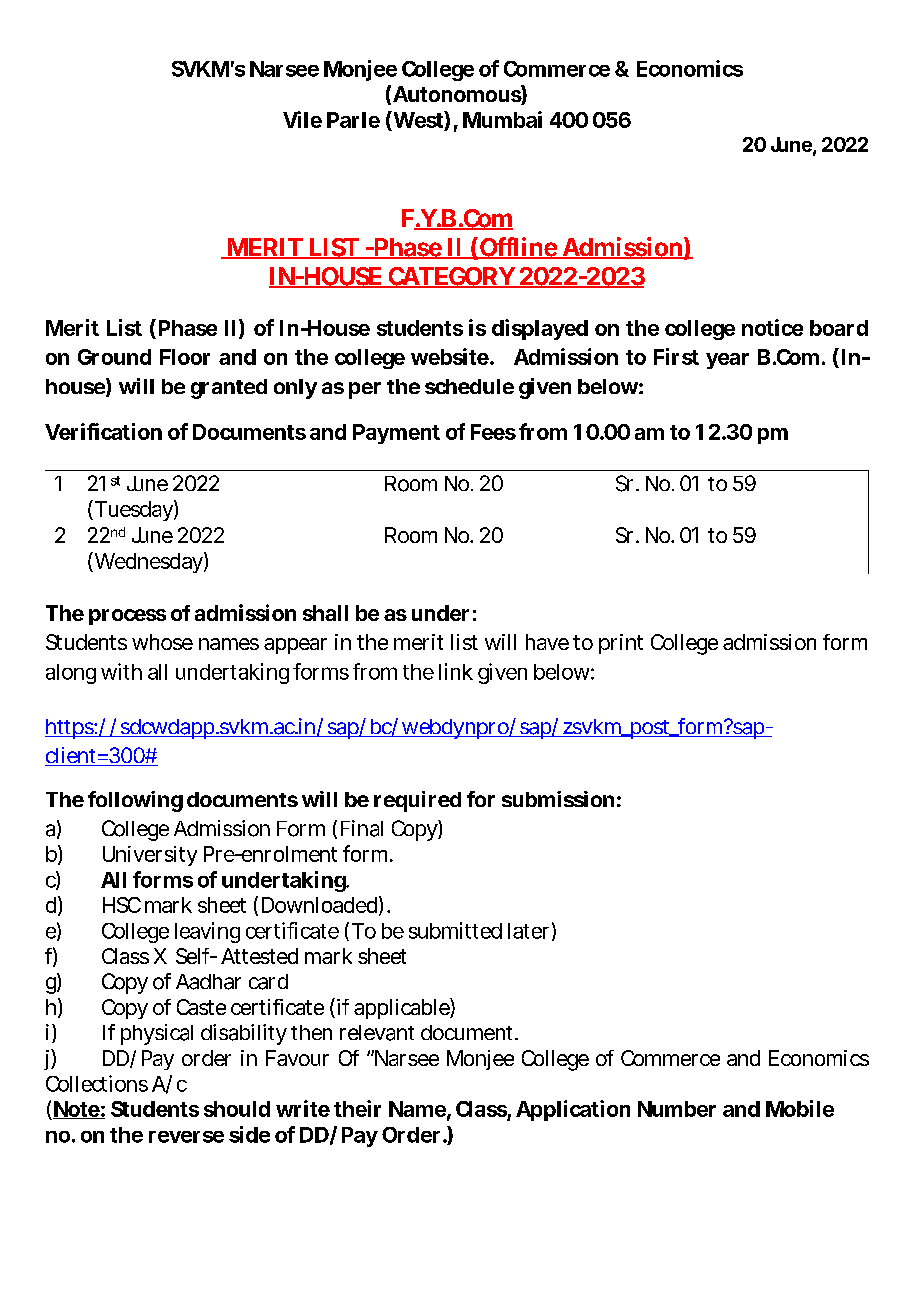 The image size is (924, 1308). I want to click on submitted, so click(455, 930).
